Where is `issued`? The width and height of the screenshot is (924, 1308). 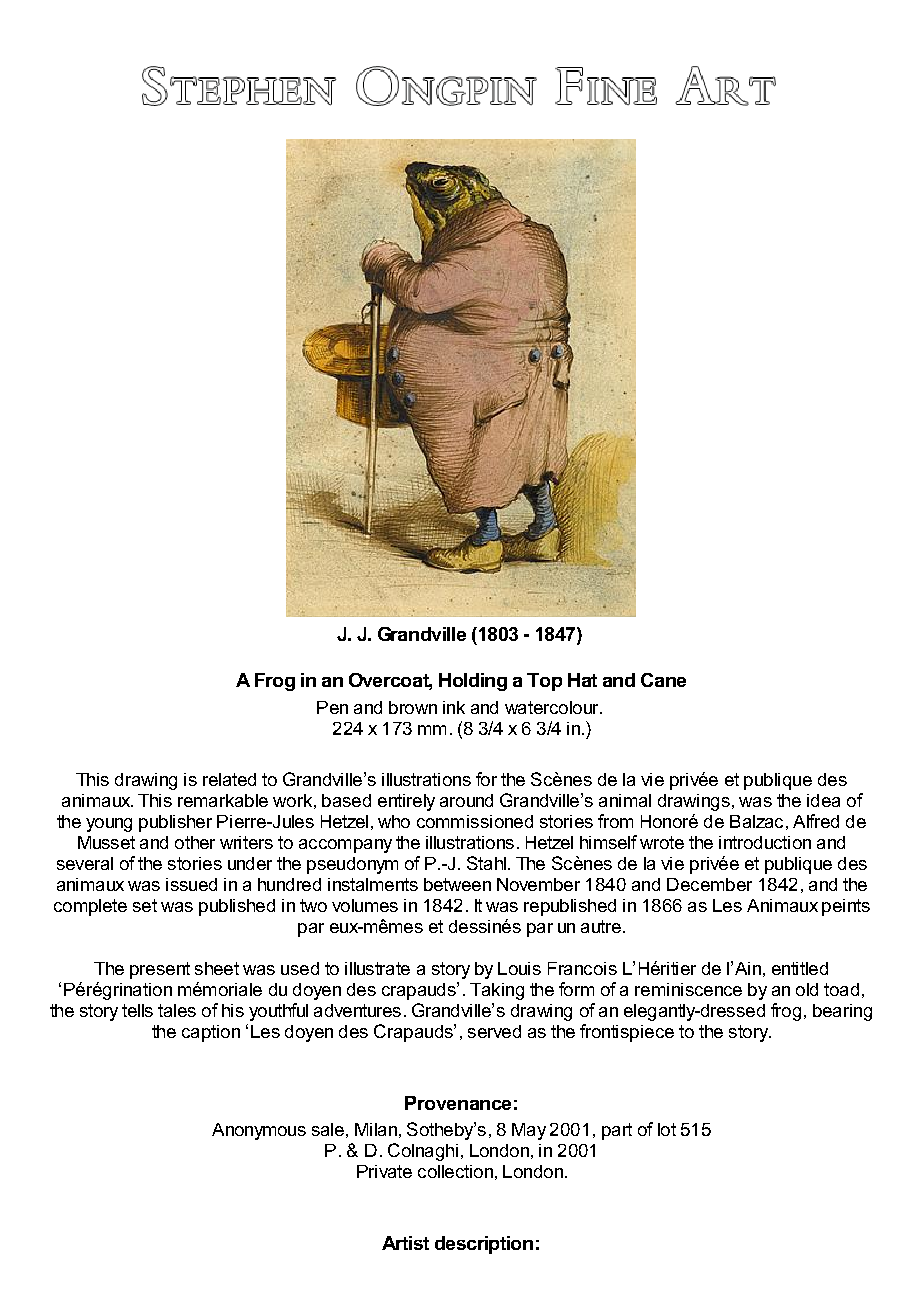
issued is located at coordinates (191, 884).
